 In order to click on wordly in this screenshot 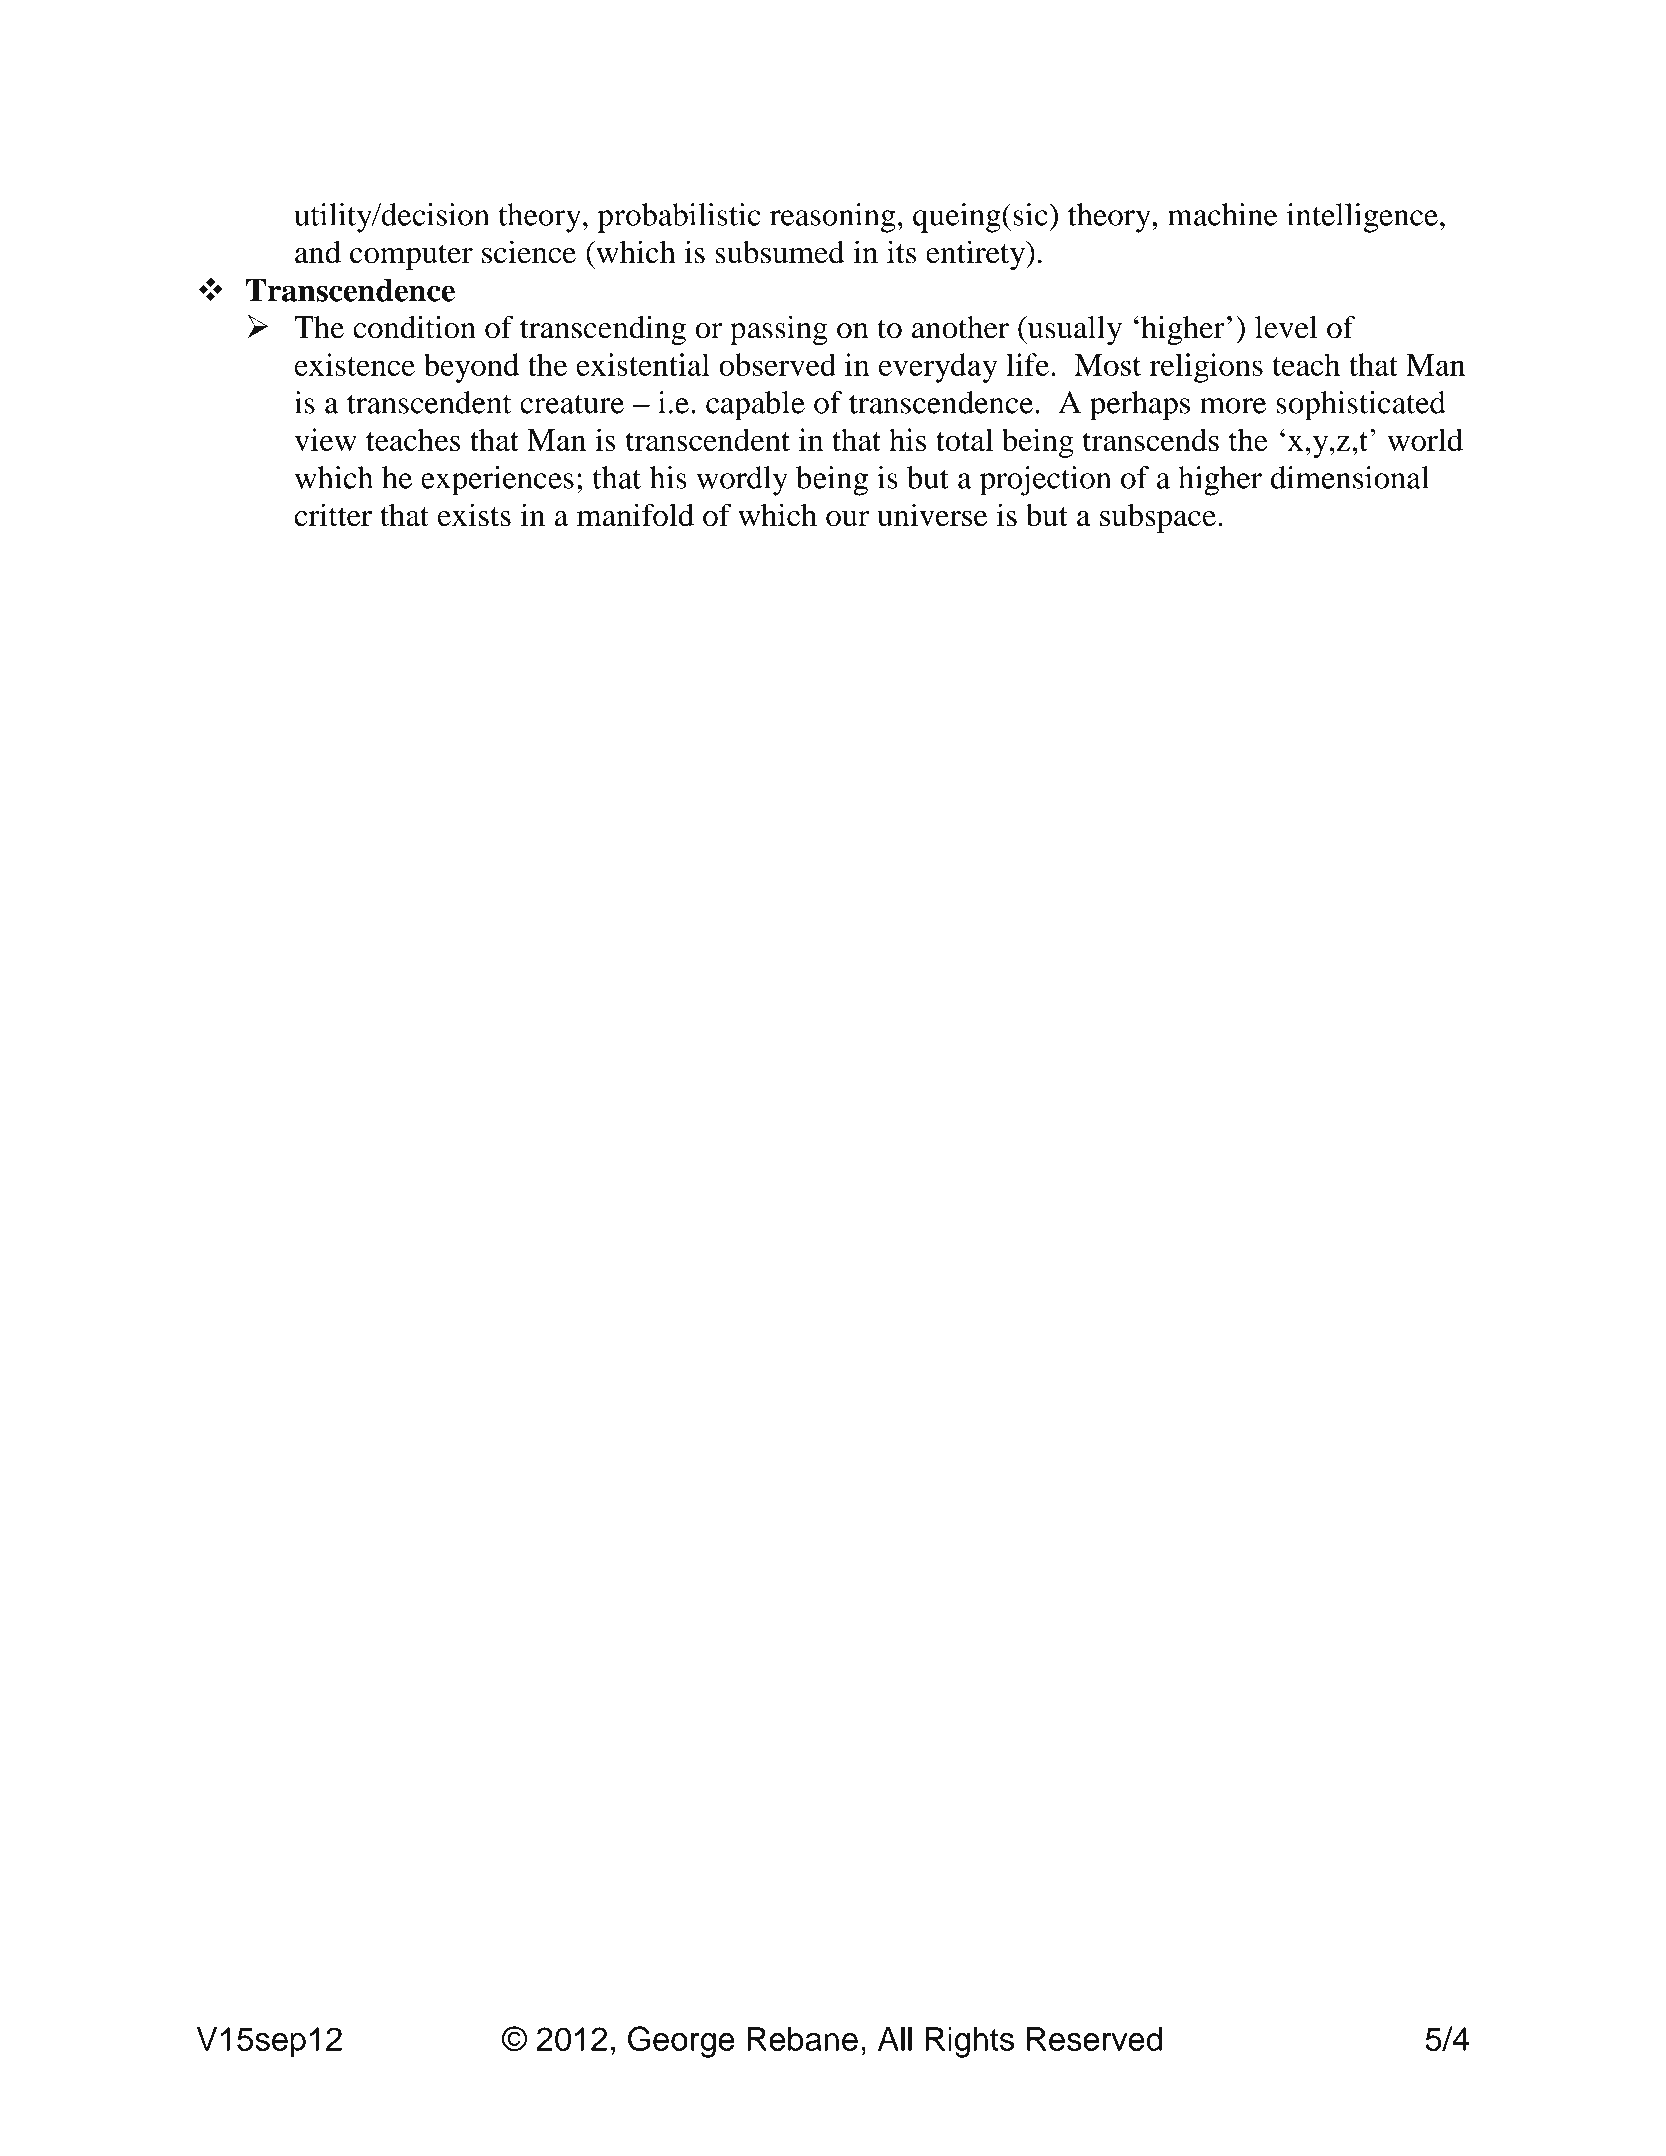, I will do `click(742, 481)`.
